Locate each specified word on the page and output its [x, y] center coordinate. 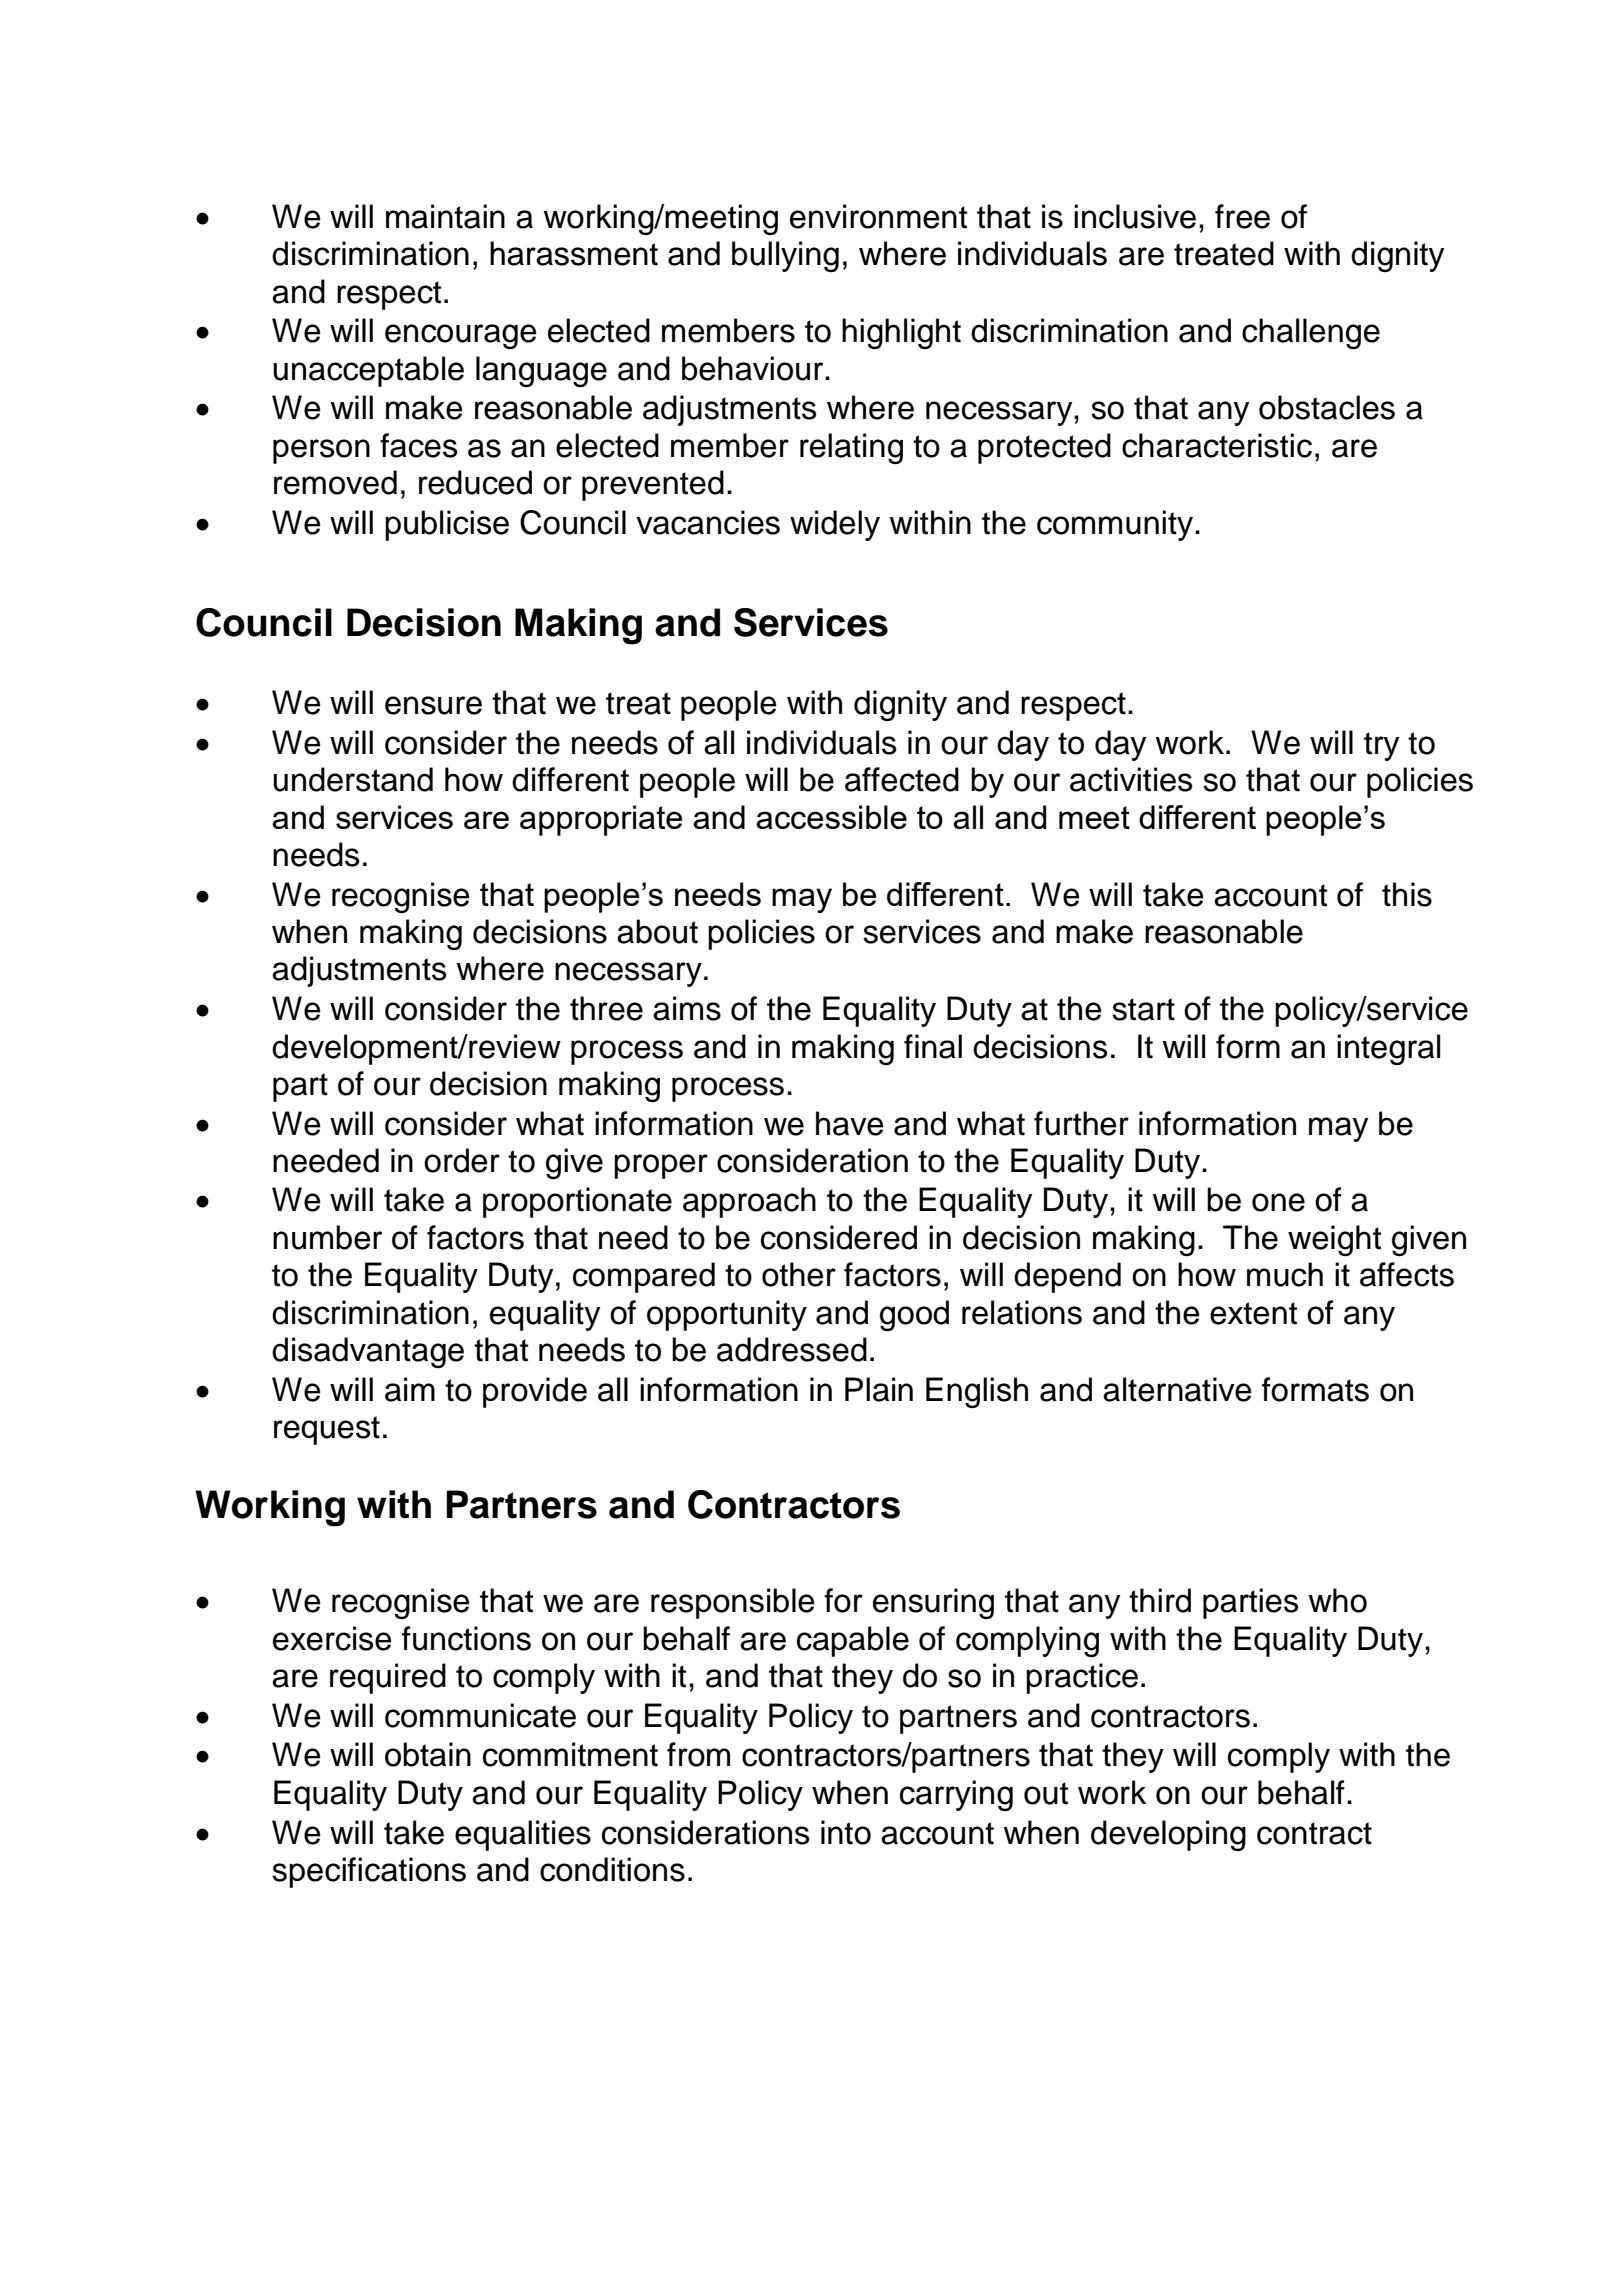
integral [1388, 1049]
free [1242, 216]
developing [1168, 1835]
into [846, 1832]
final [933, 1046]
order [462, 1160]
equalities [523, 1835]
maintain [445, 216]
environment [878, 216]
